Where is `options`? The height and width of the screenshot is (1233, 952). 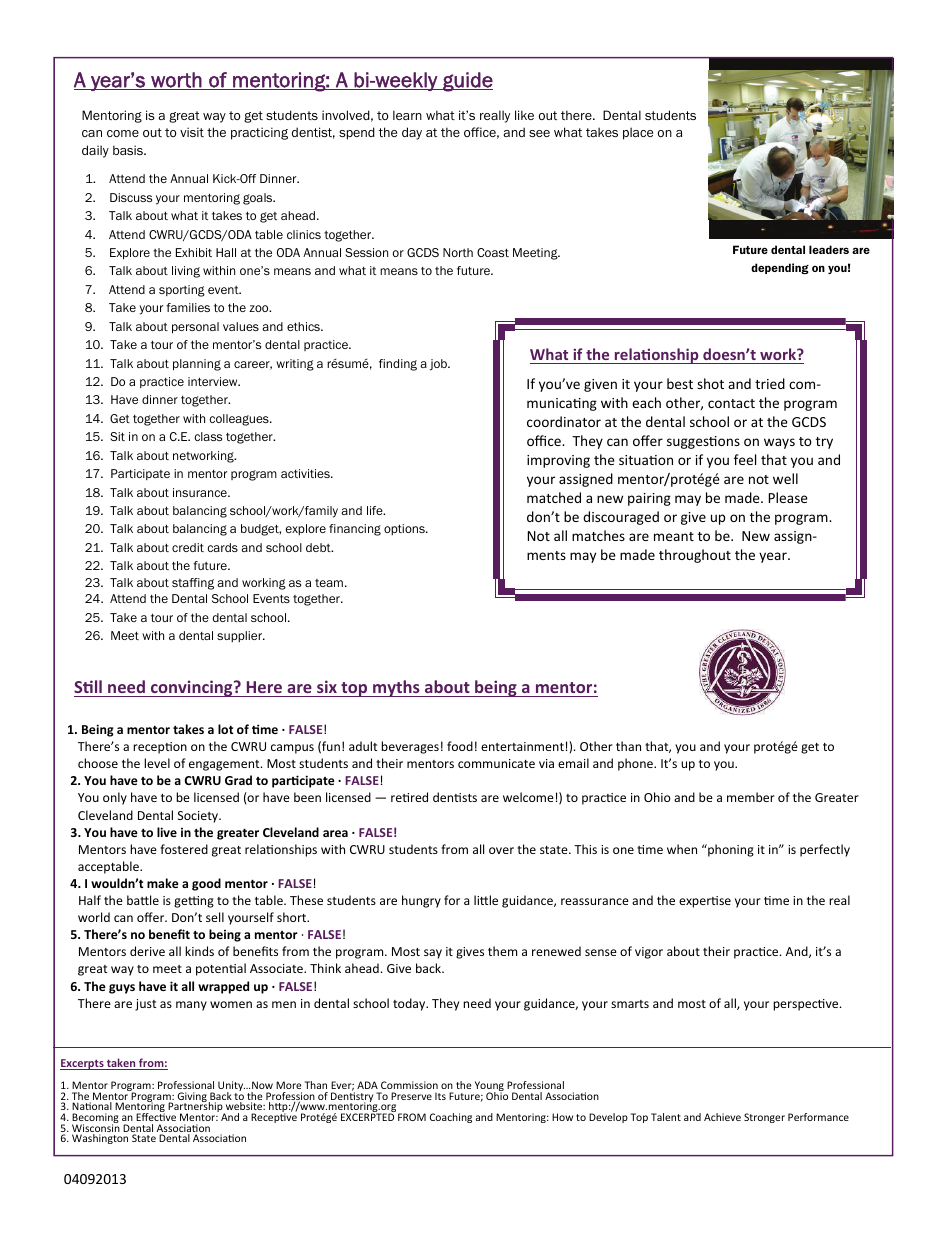 options is located at coordinates (405, 529).
